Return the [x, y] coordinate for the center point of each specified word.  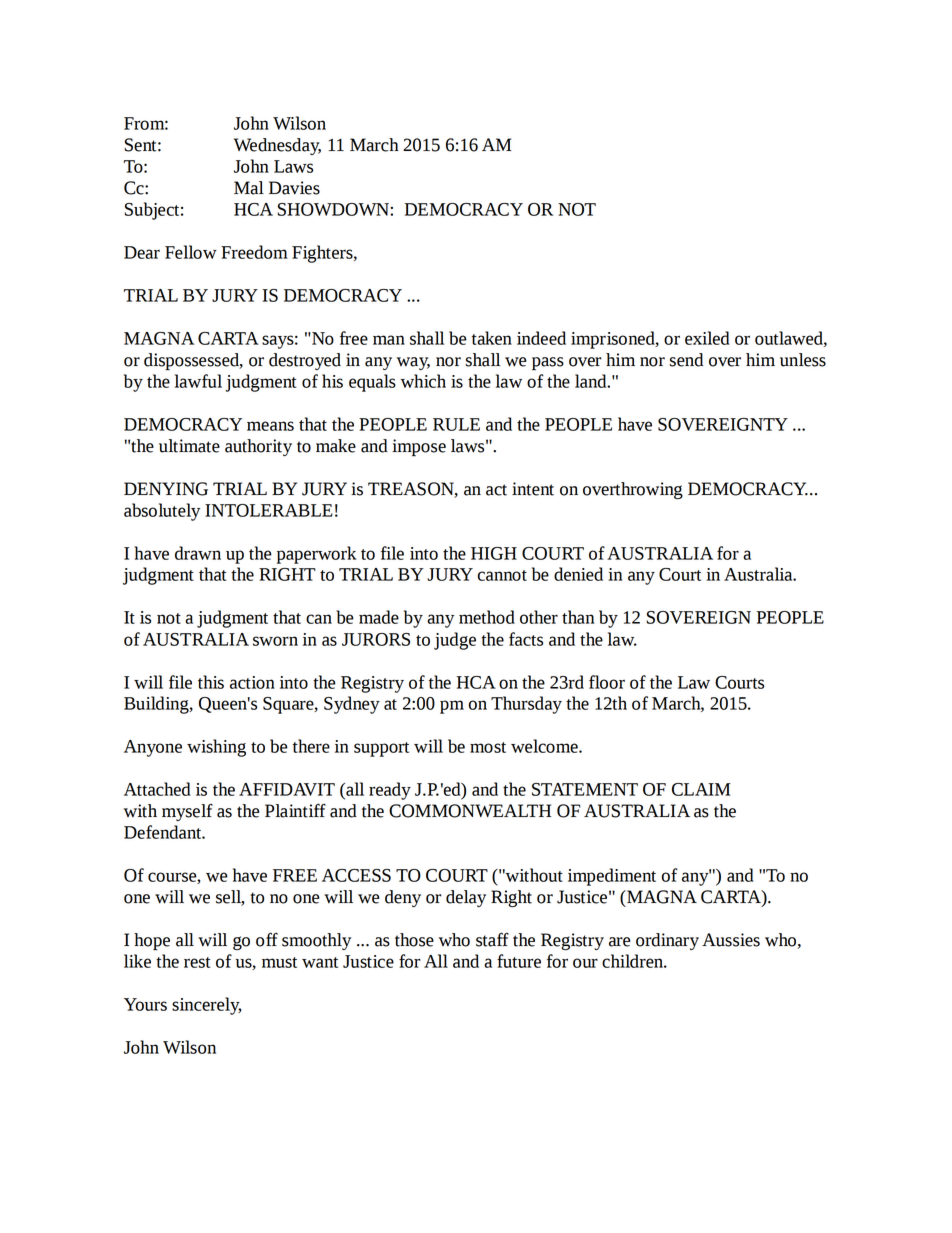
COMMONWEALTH [470, 811]
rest [197, 962]
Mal [249, 188]
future [519, 961]
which [423, 381]
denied [578, 574]
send [686, 360]
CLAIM [701, 789]
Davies [294, 188]
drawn [198, 553]
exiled [707, 338]
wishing [216, 748]
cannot [502, 575]
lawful [198, 381]
